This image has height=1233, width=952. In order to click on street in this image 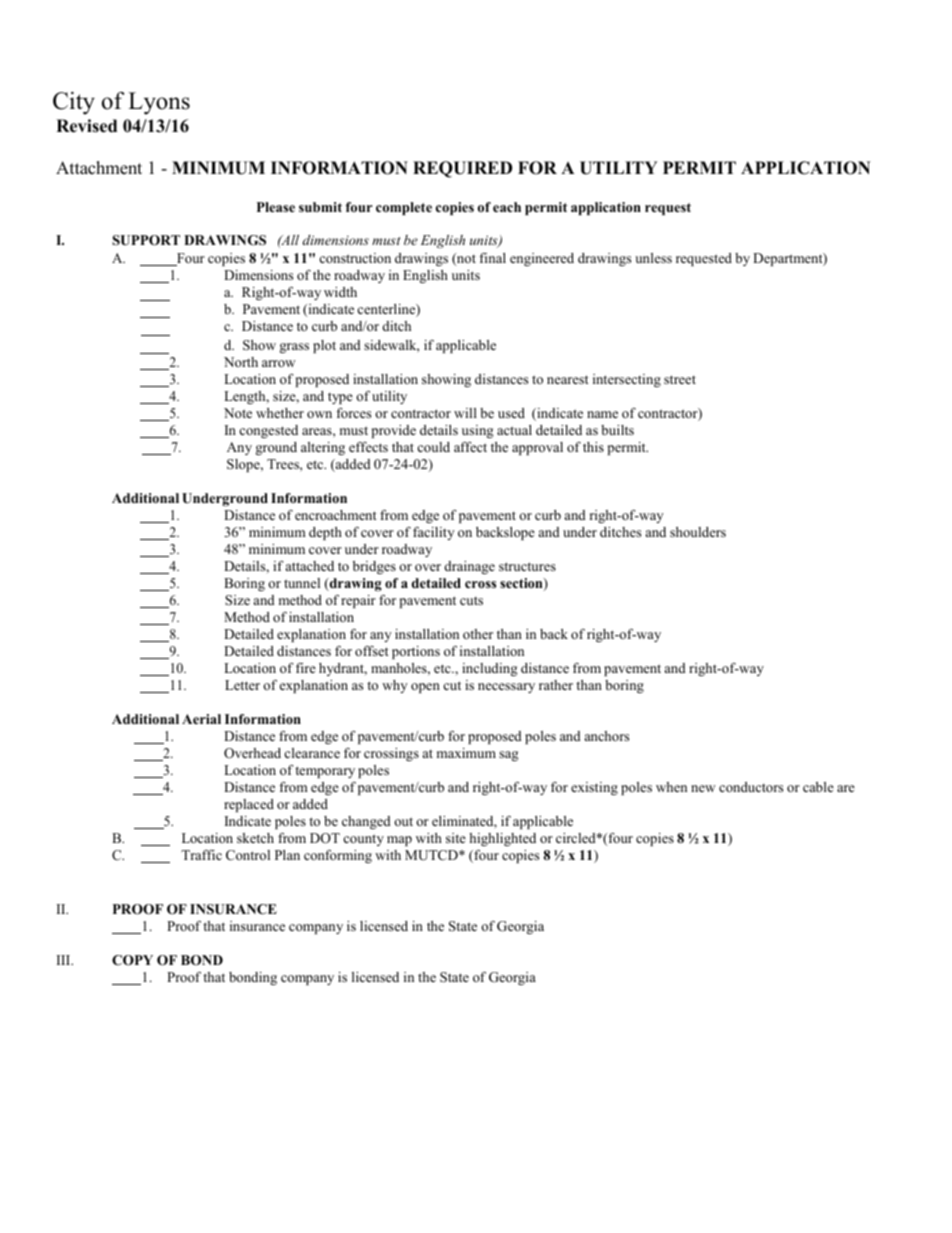, I will do `click(680, 379)`.
